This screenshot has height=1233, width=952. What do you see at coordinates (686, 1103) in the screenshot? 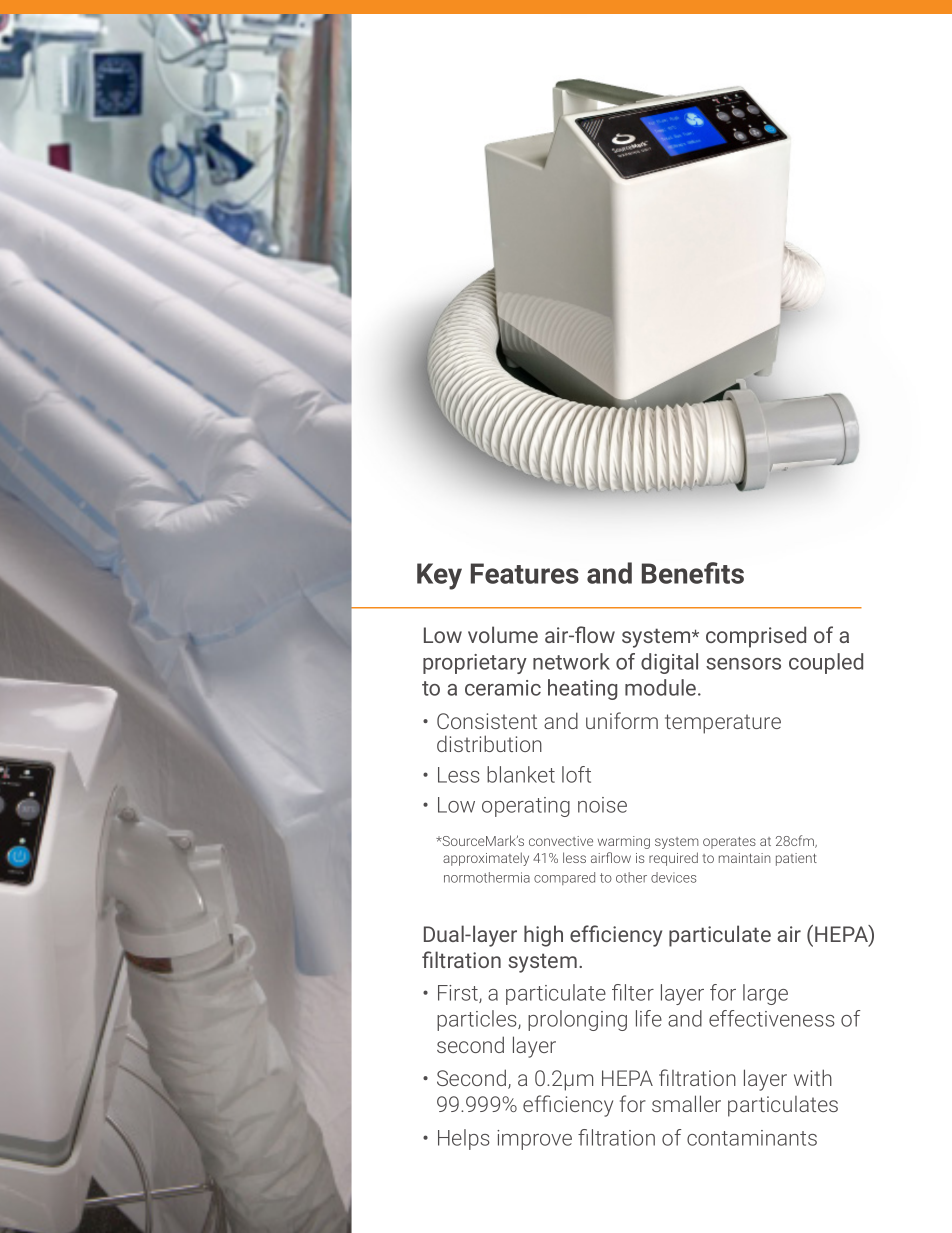
I see `smaller` at bounding box center [686, 1103].
